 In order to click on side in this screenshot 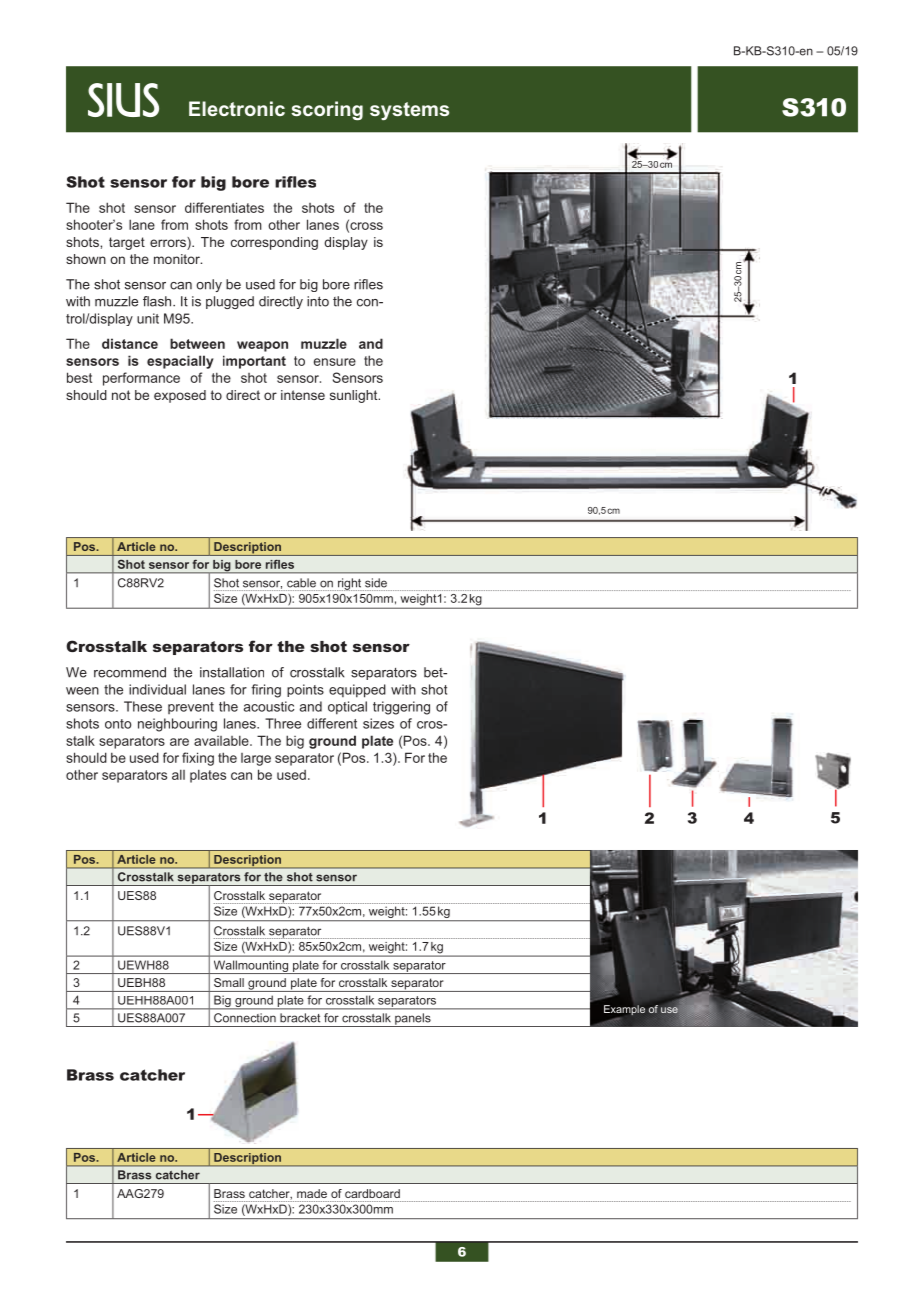, I will do `click(376, 583)`.
